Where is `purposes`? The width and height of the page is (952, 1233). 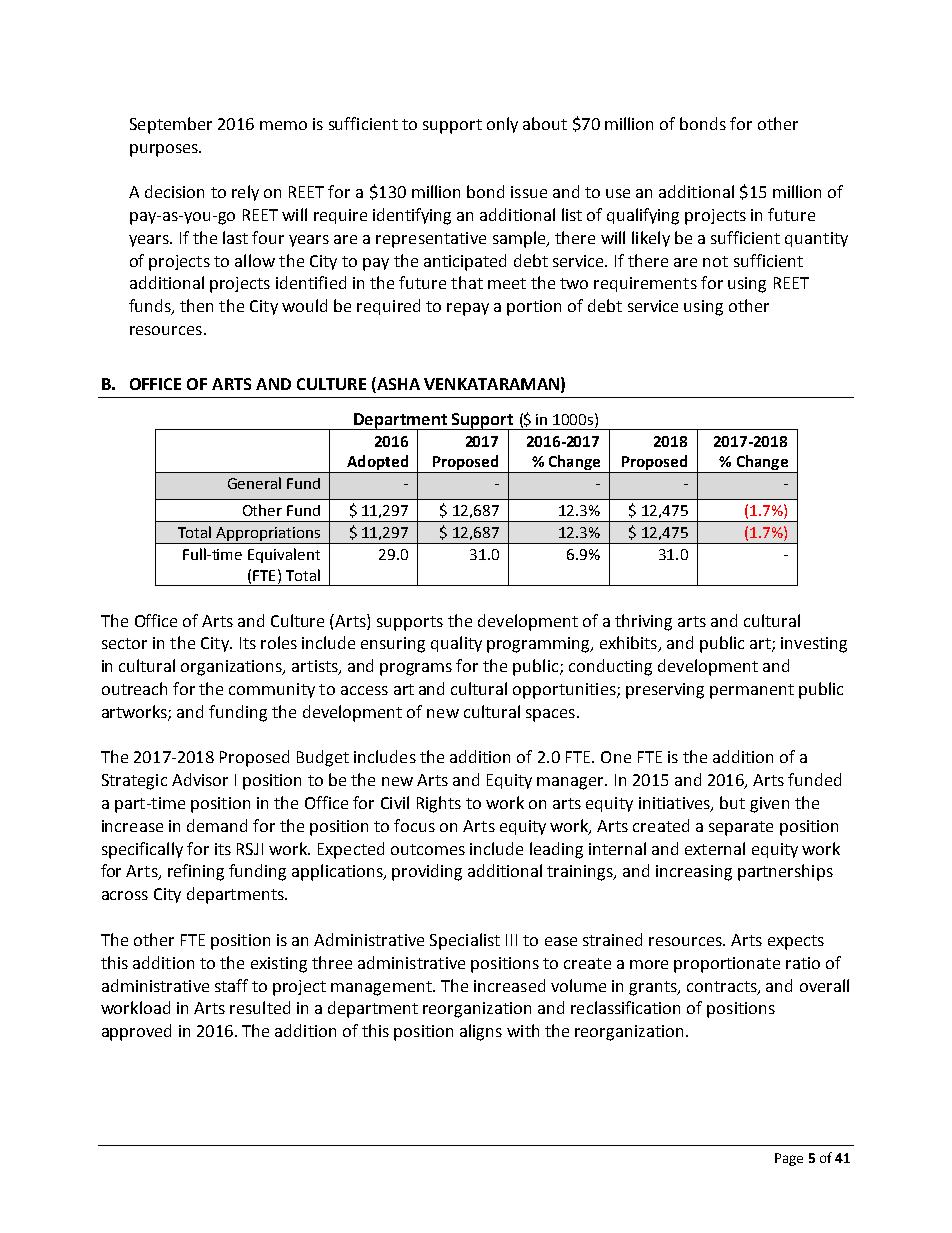
purposes is located at coordinates (165, 150).
